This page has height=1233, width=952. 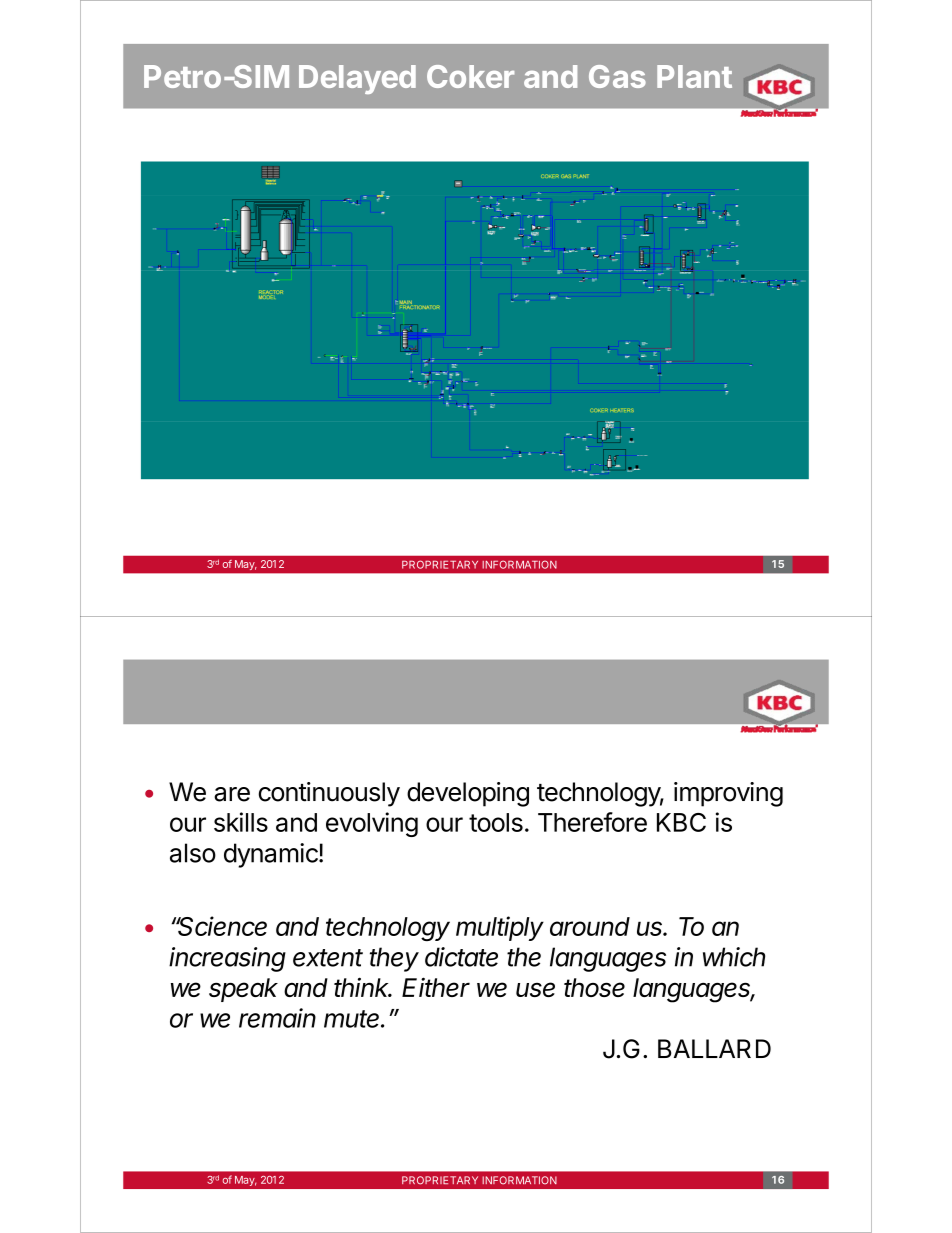 I want to click on multiply, so click(x=500, y=928).
